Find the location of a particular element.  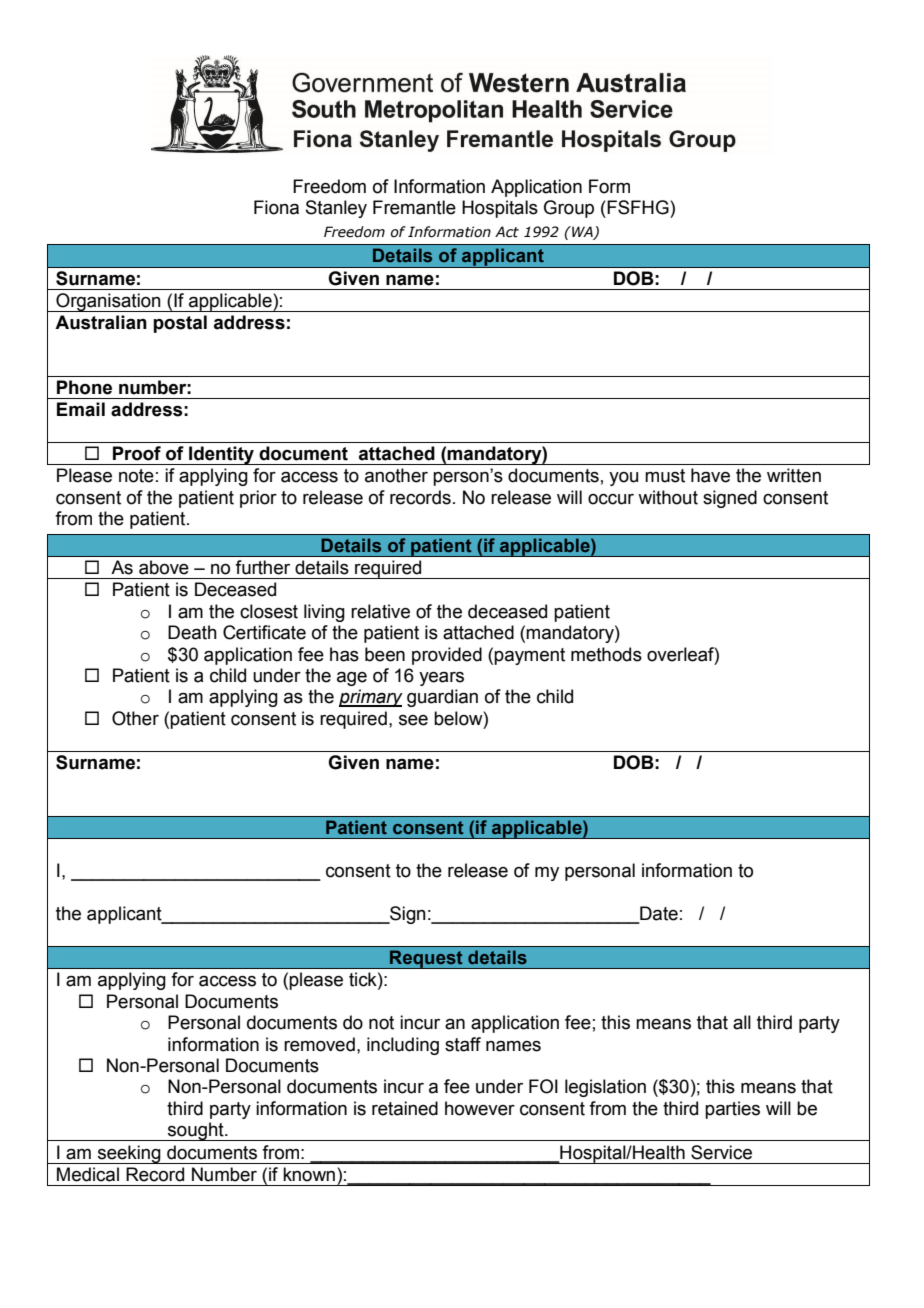

retained is located at coordinates (405, 1108).
